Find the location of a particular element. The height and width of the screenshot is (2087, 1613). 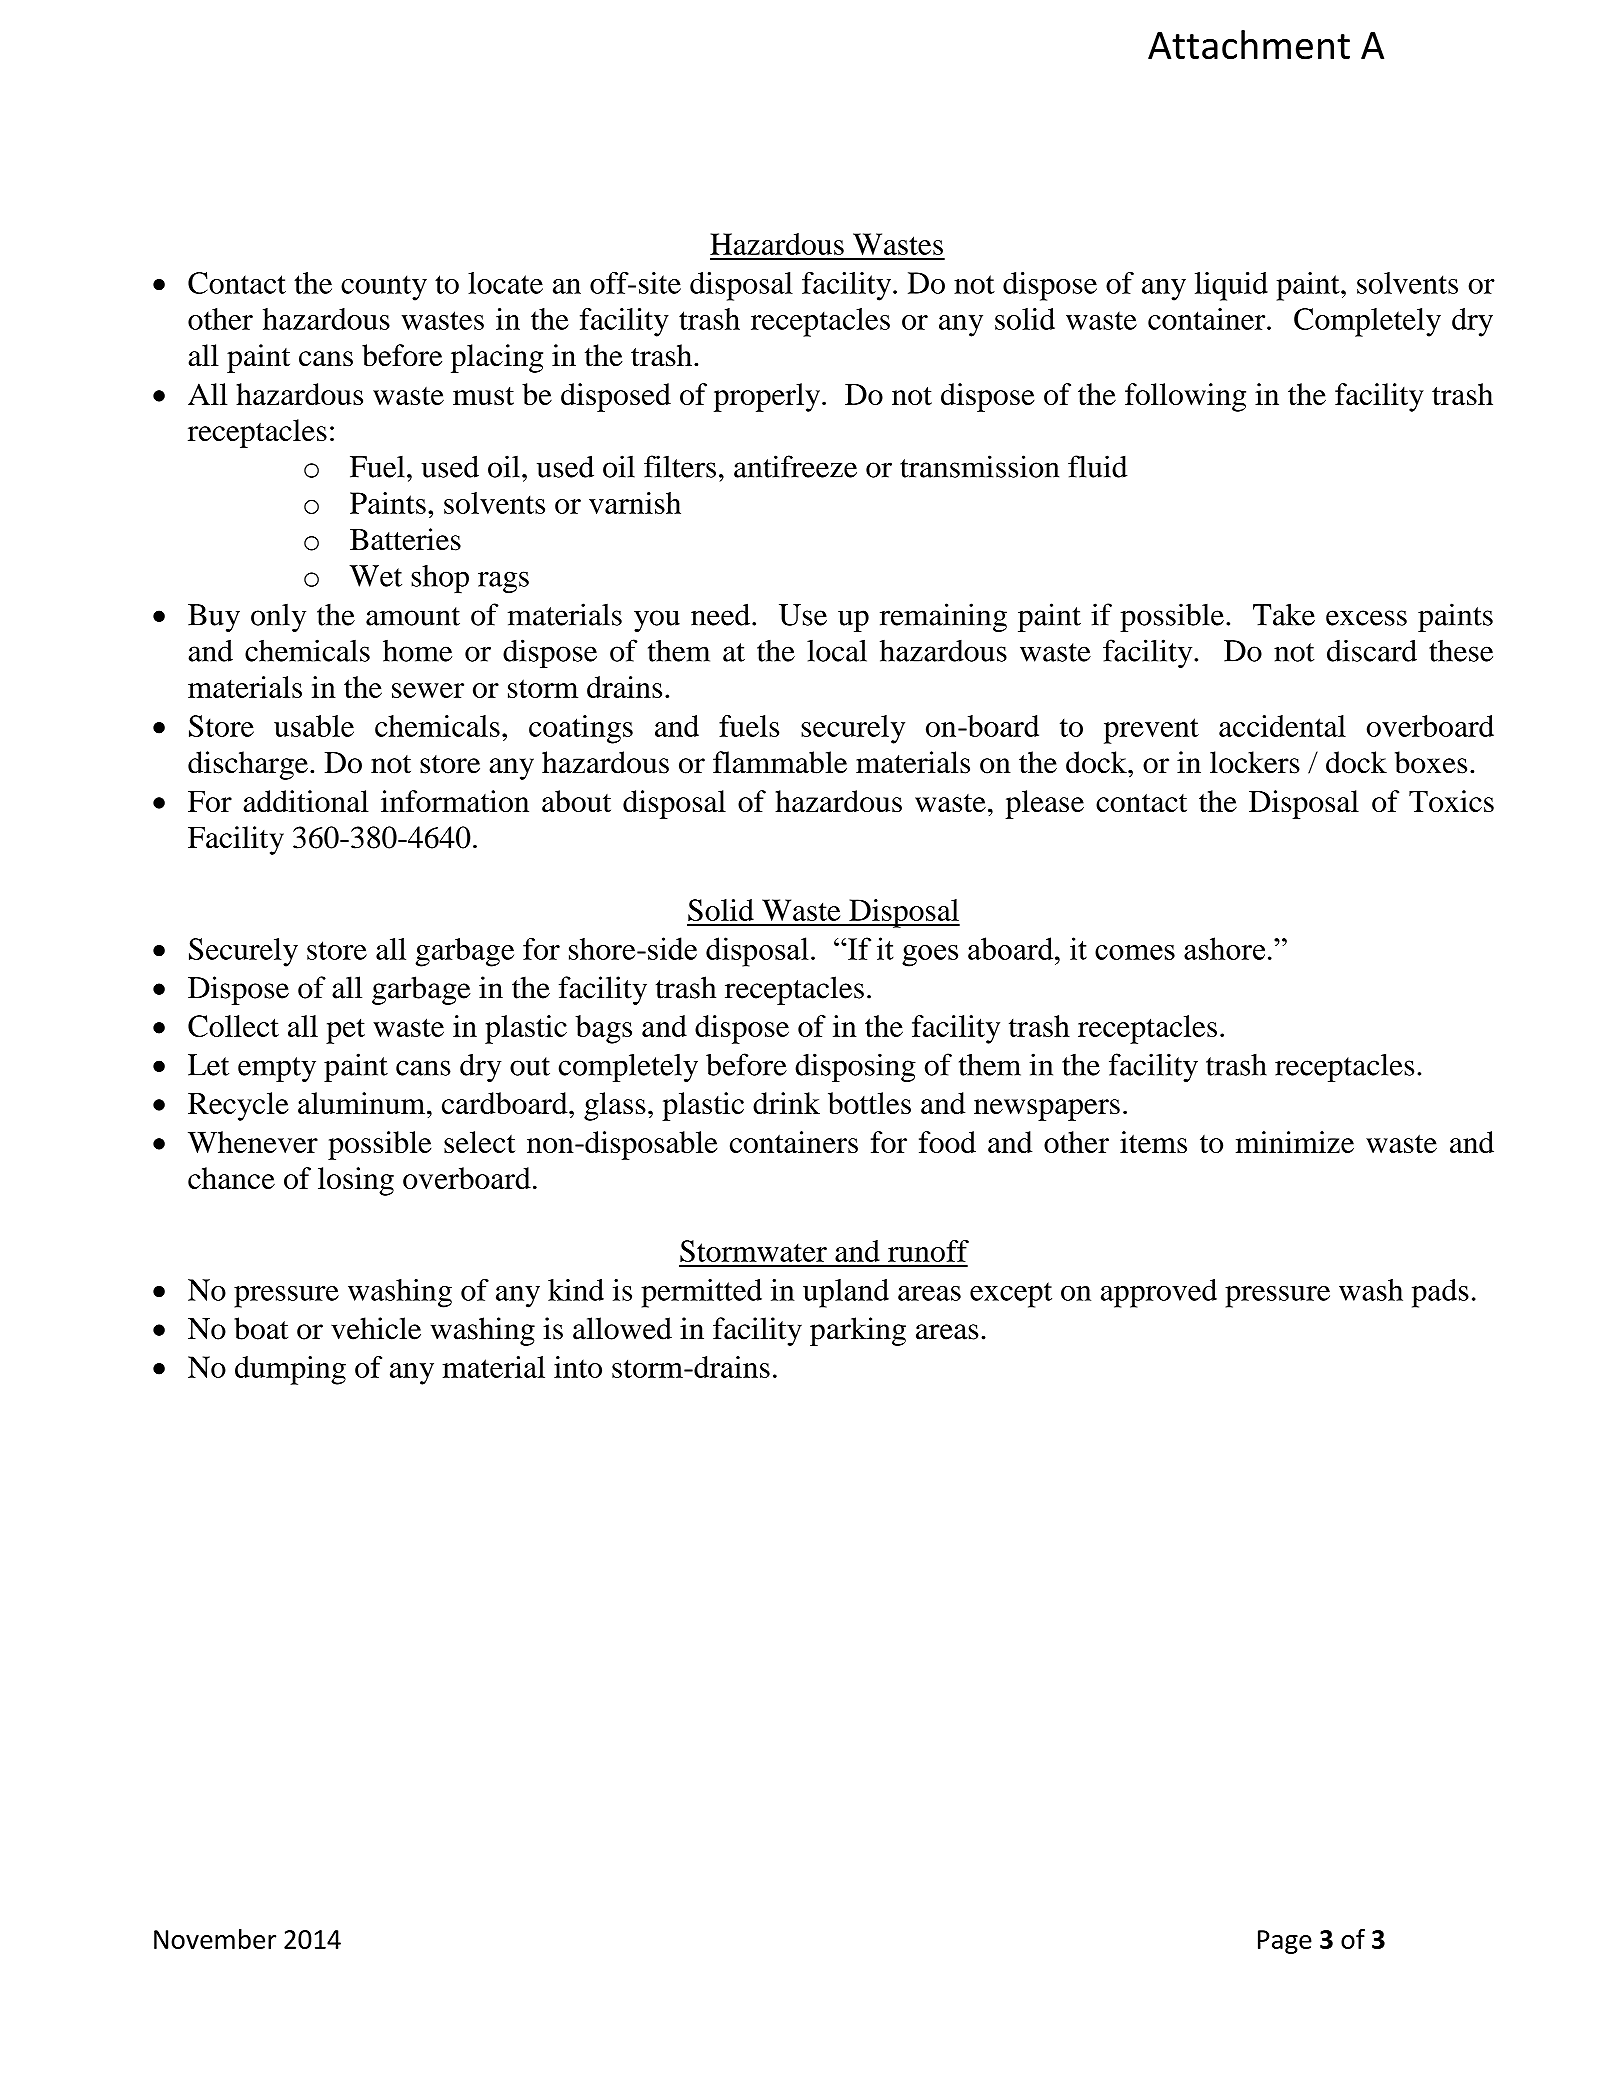

dumping is located at coordinates (290, 1370).
